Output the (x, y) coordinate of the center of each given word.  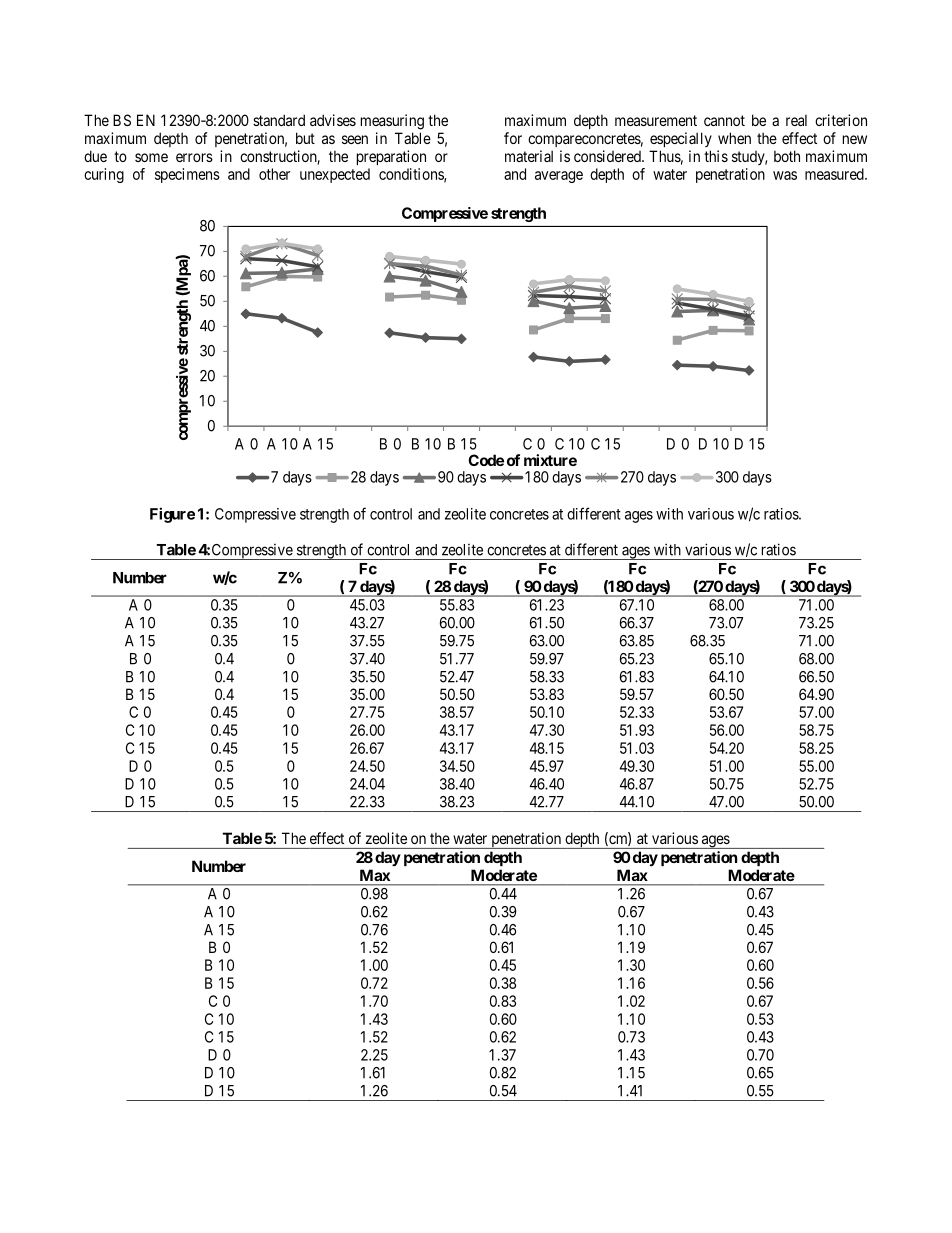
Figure (172, 515)
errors (194, 157)
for (513, 138)
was (785, 175)
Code (486, 460)
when (734, 138)
